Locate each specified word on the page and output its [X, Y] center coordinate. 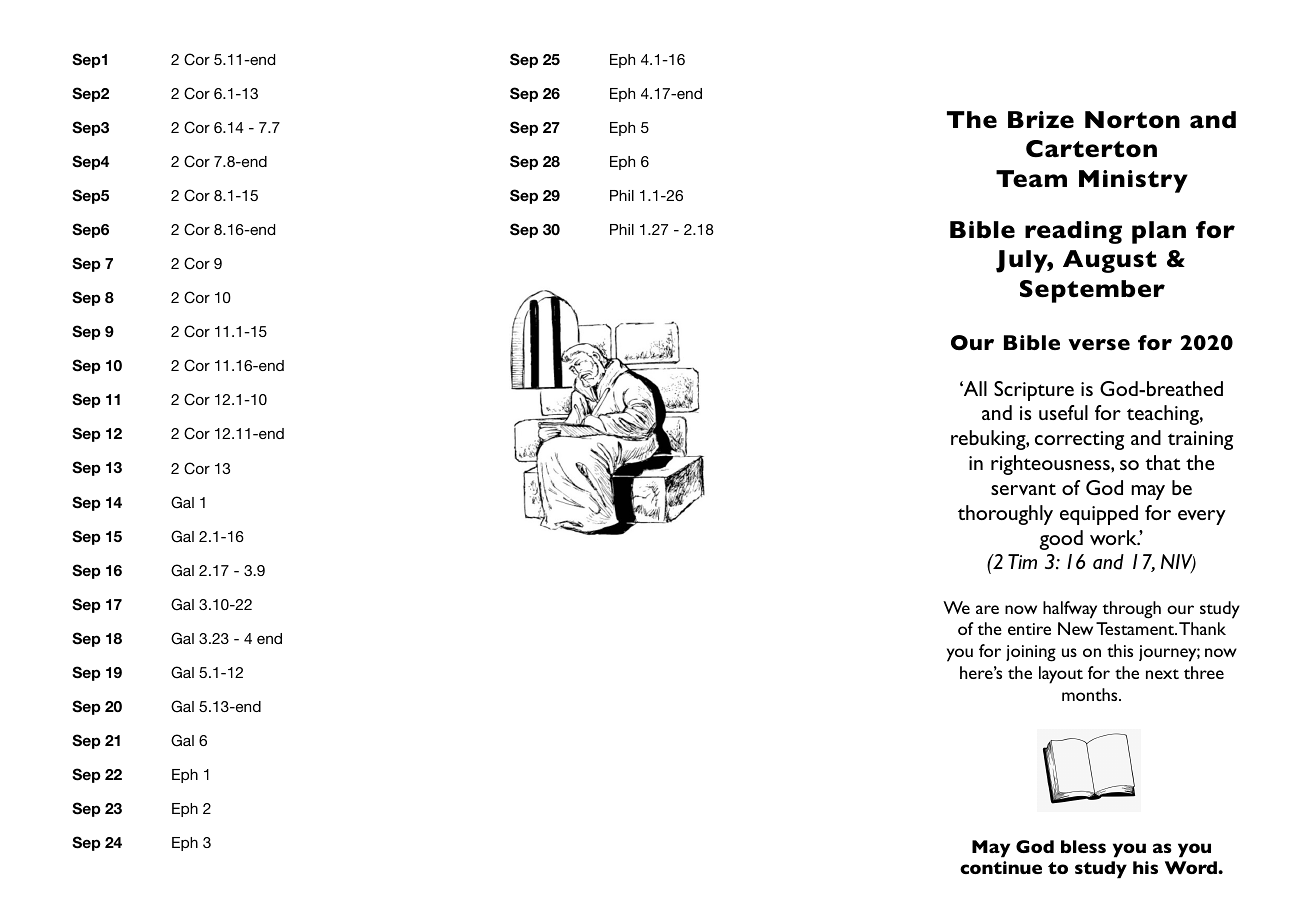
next [1162, 674]
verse [1099, 344]
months [1091, 694]
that [1163, 462]
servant [1023, 489]
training [1200, 440]
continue [1001, 867]
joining [1031, 653]
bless [1083, 846]
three [1204, 672]
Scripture [1034, 391]
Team [1031, 179]
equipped [1099, 515]
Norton [1132, 120]
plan [1159, 232]
